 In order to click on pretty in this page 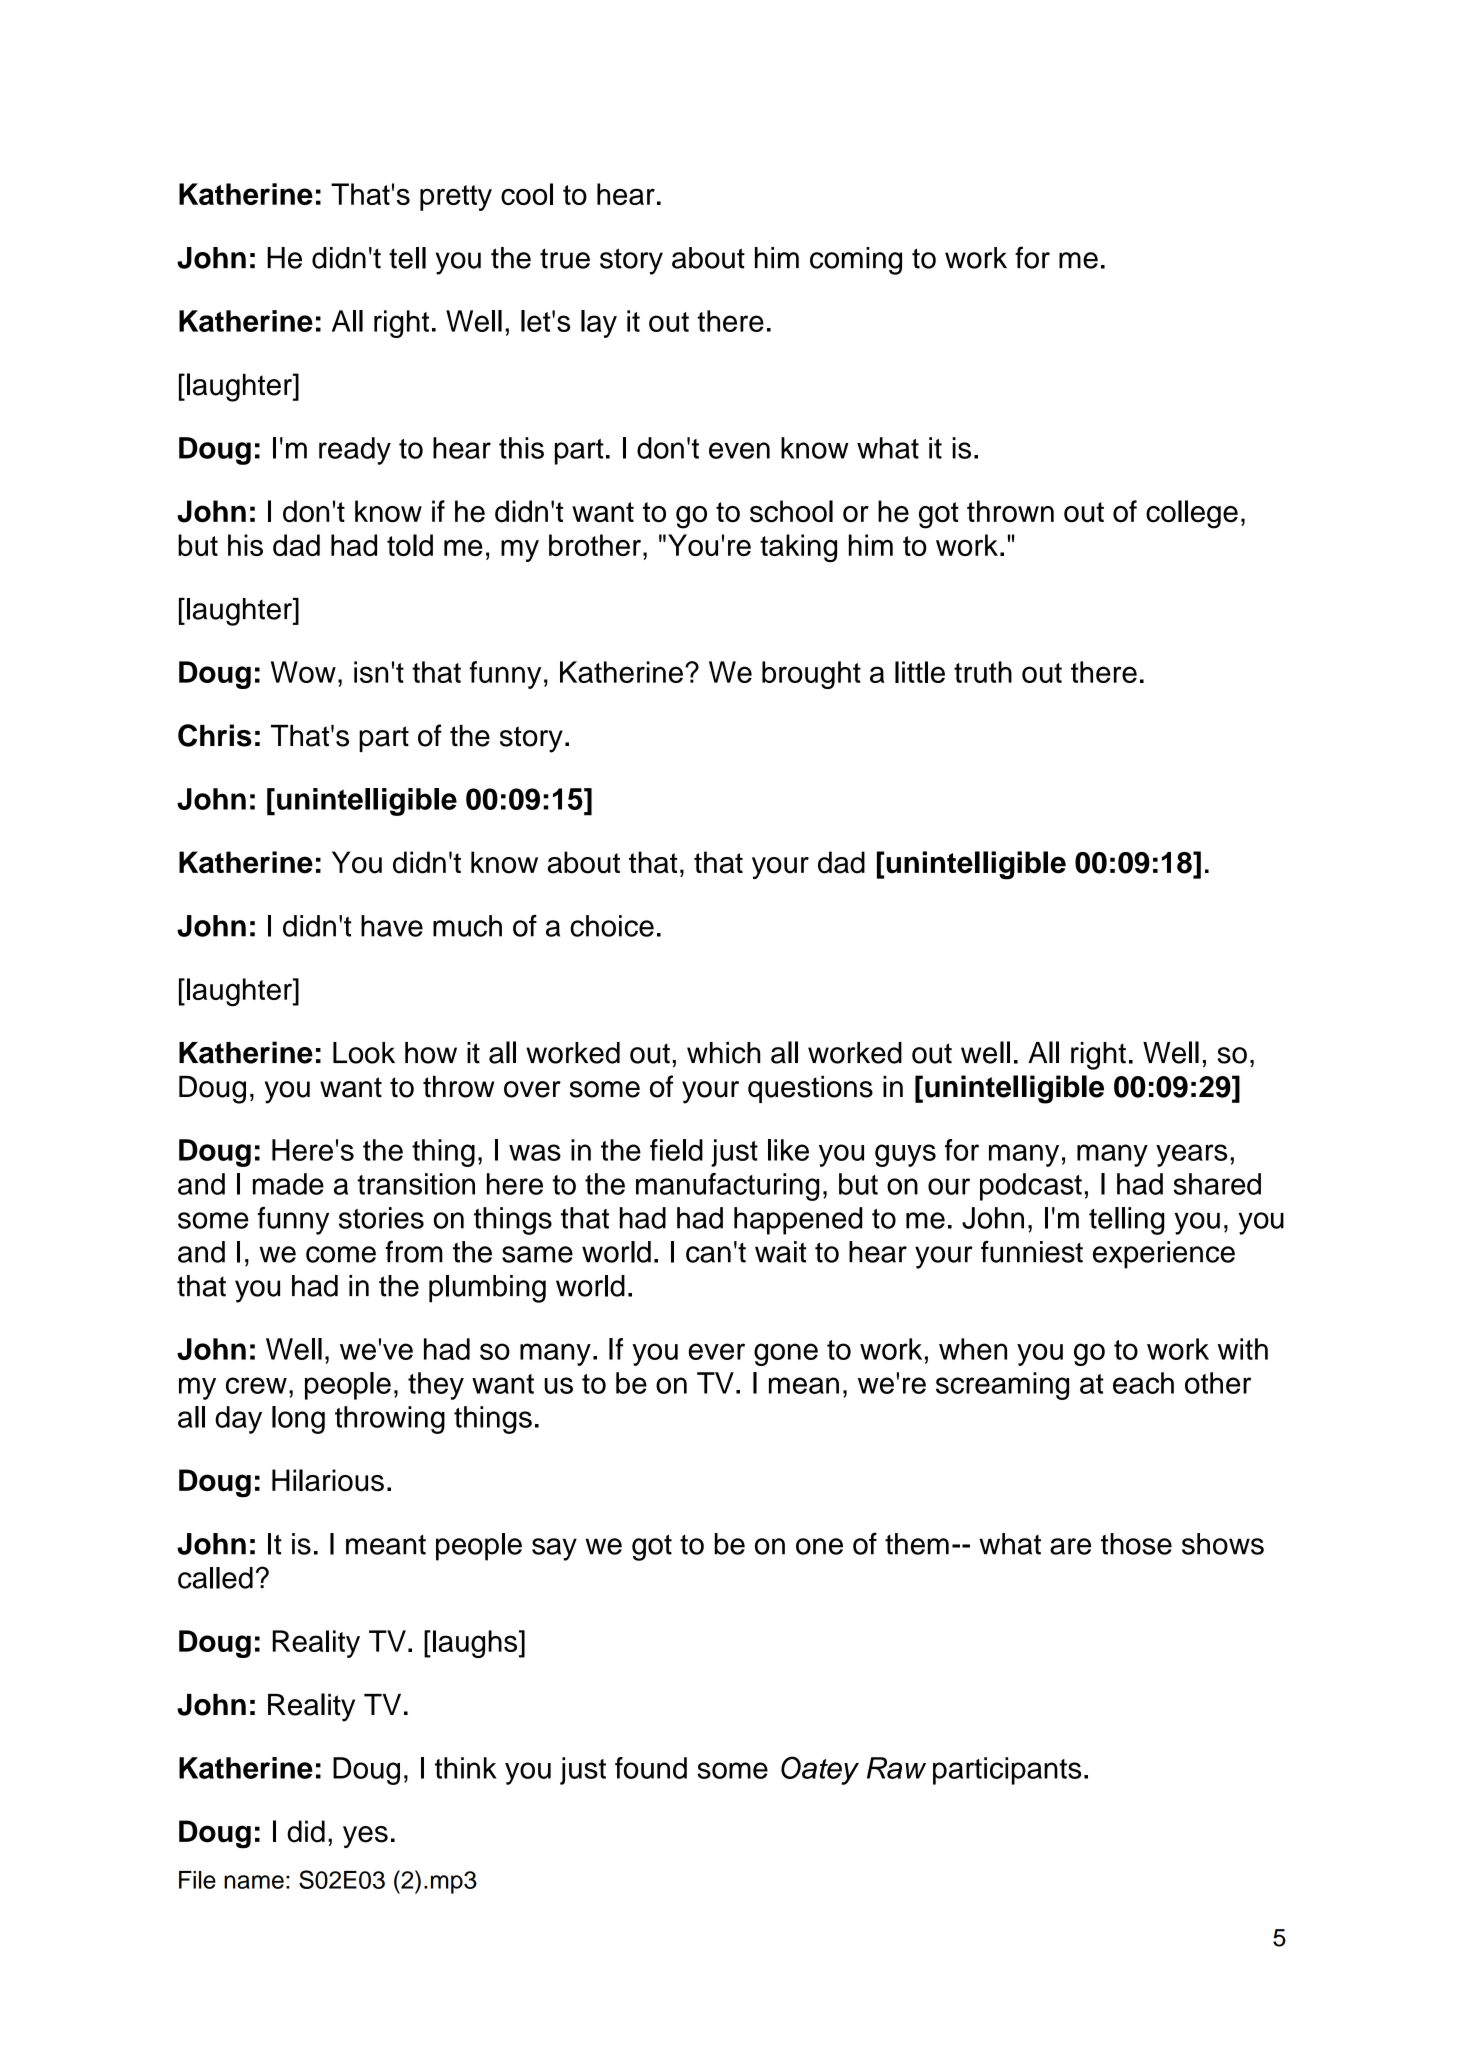, I will do `click(456, 198)`.
